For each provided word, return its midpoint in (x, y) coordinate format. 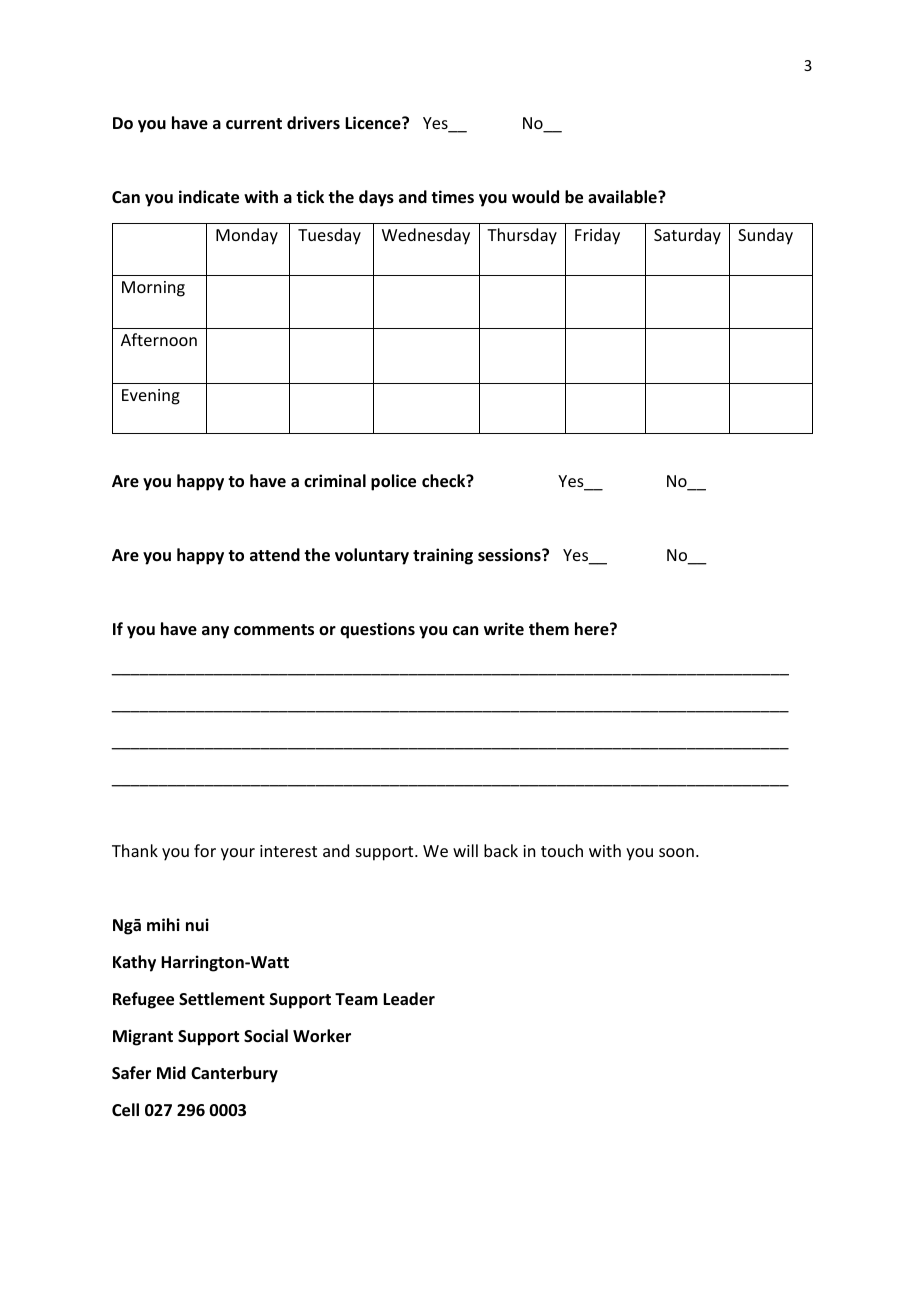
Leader (409, 999)
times (452, 197)
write (504, 628)
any (215, 632)
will (465, 850)
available (623, 196)
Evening (151, 397)
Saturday (687, 236)
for (205, 850)
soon (676, 852)
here (593, 629)
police (393, 482)
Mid (171, 1072)
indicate (209, 197)
